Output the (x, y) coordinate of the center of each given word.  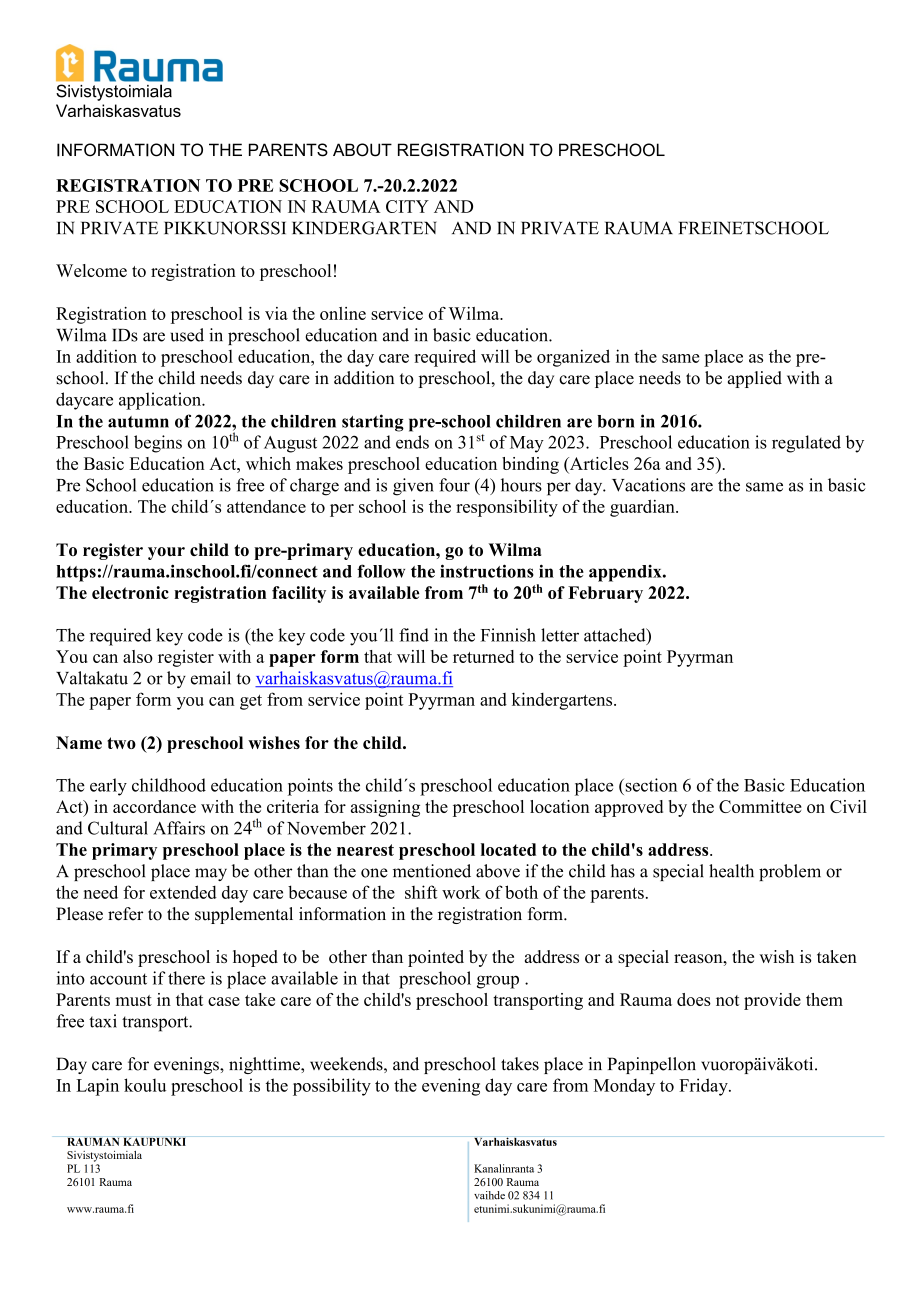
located (508, 849)
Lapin (97, 1087)
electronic (130, 592)
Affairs (179, 828)
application (161, 401)
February (605, 594)
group (498, 982)
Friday (704, 1087)
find (414, 635)
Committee (760, 806)
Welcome (91, 270)
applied (755, 379)
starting (373, 423)
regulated (806, 444)
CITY (407, 206)
